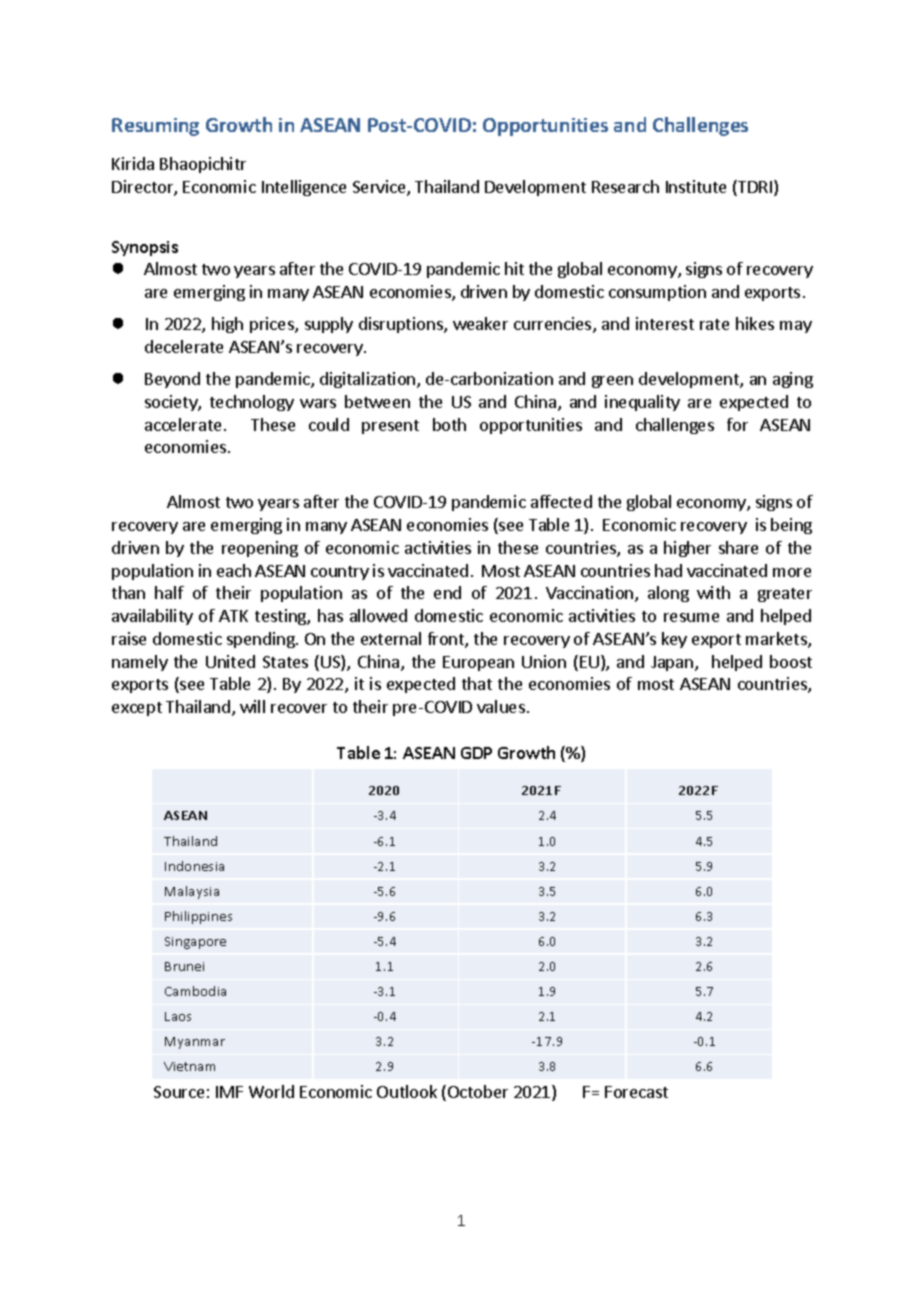  I want to click on will, so click(252, 706).
